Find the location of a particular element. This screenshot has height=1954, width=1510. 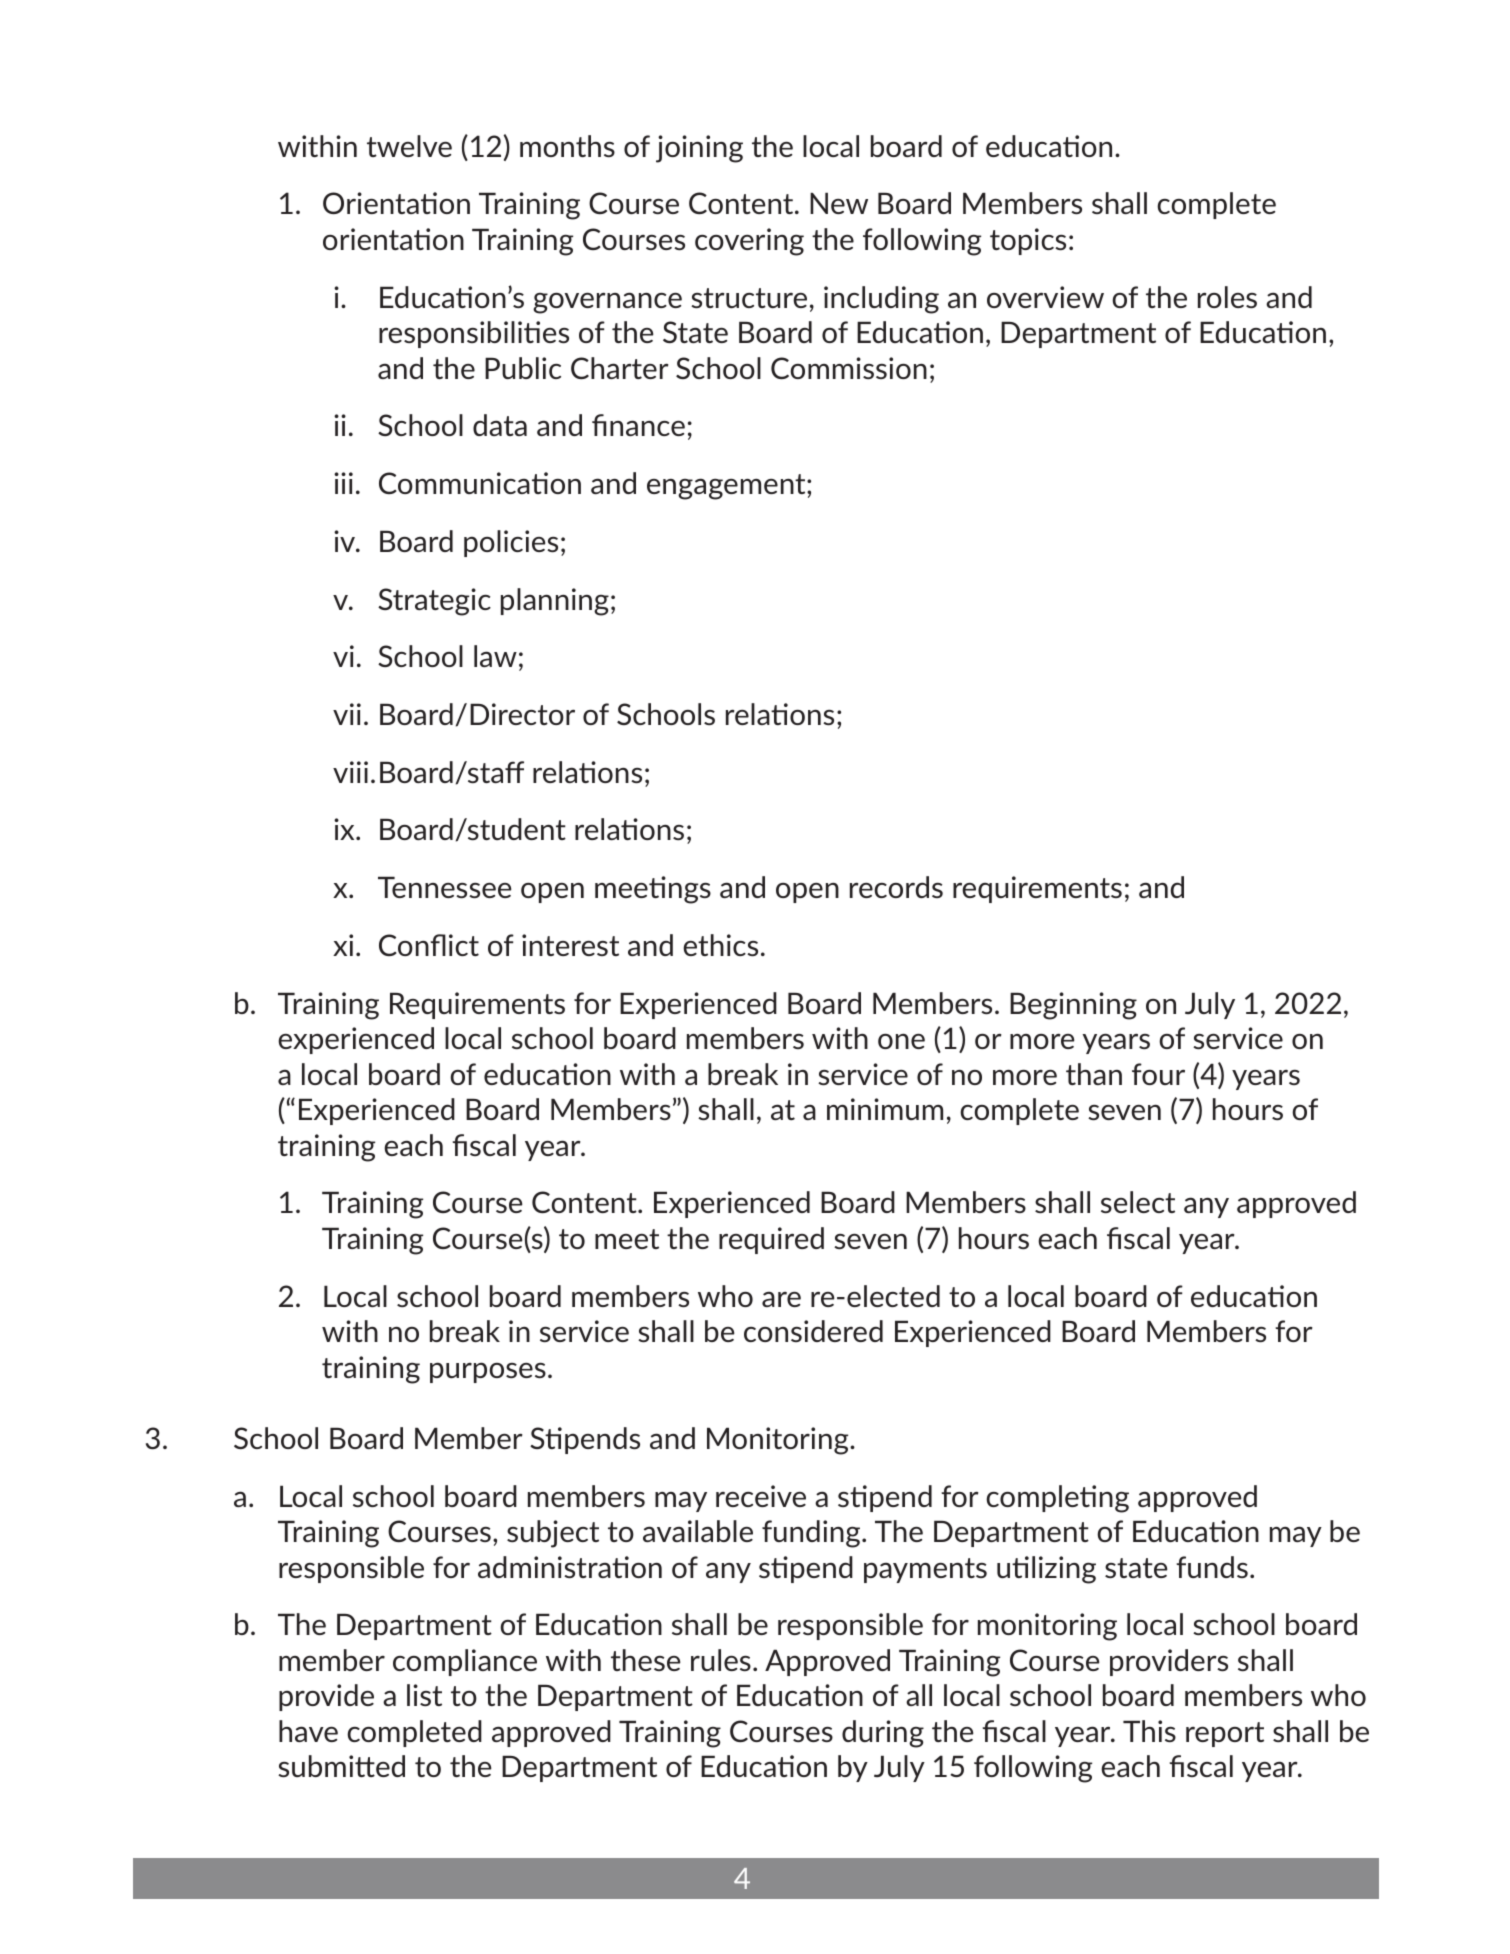

engagement is located at coordinates (727, 487).
